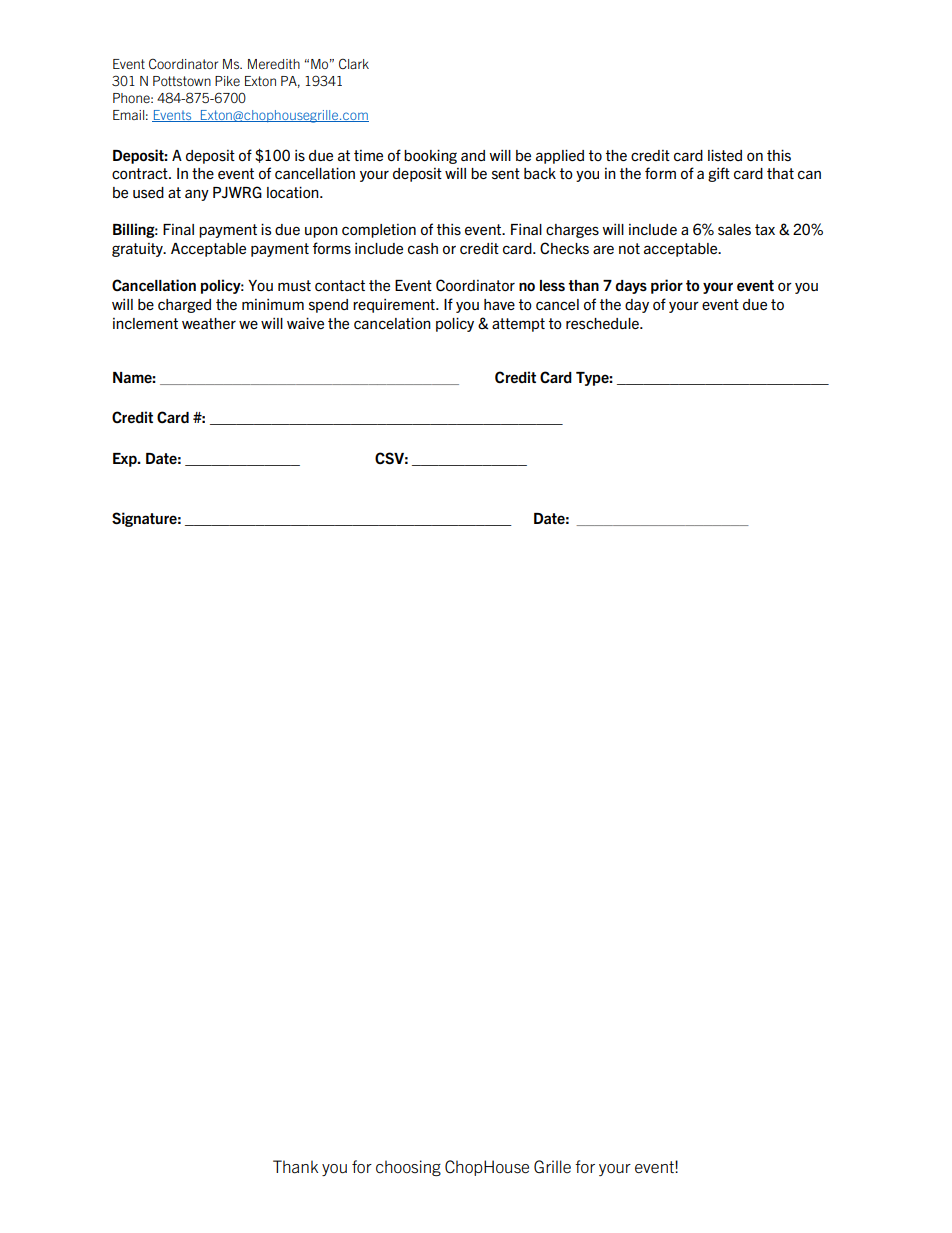  What do you see at coordinates (227, 81) in the screenshot?
I see `Pike` at bounding box center [227, 81].
